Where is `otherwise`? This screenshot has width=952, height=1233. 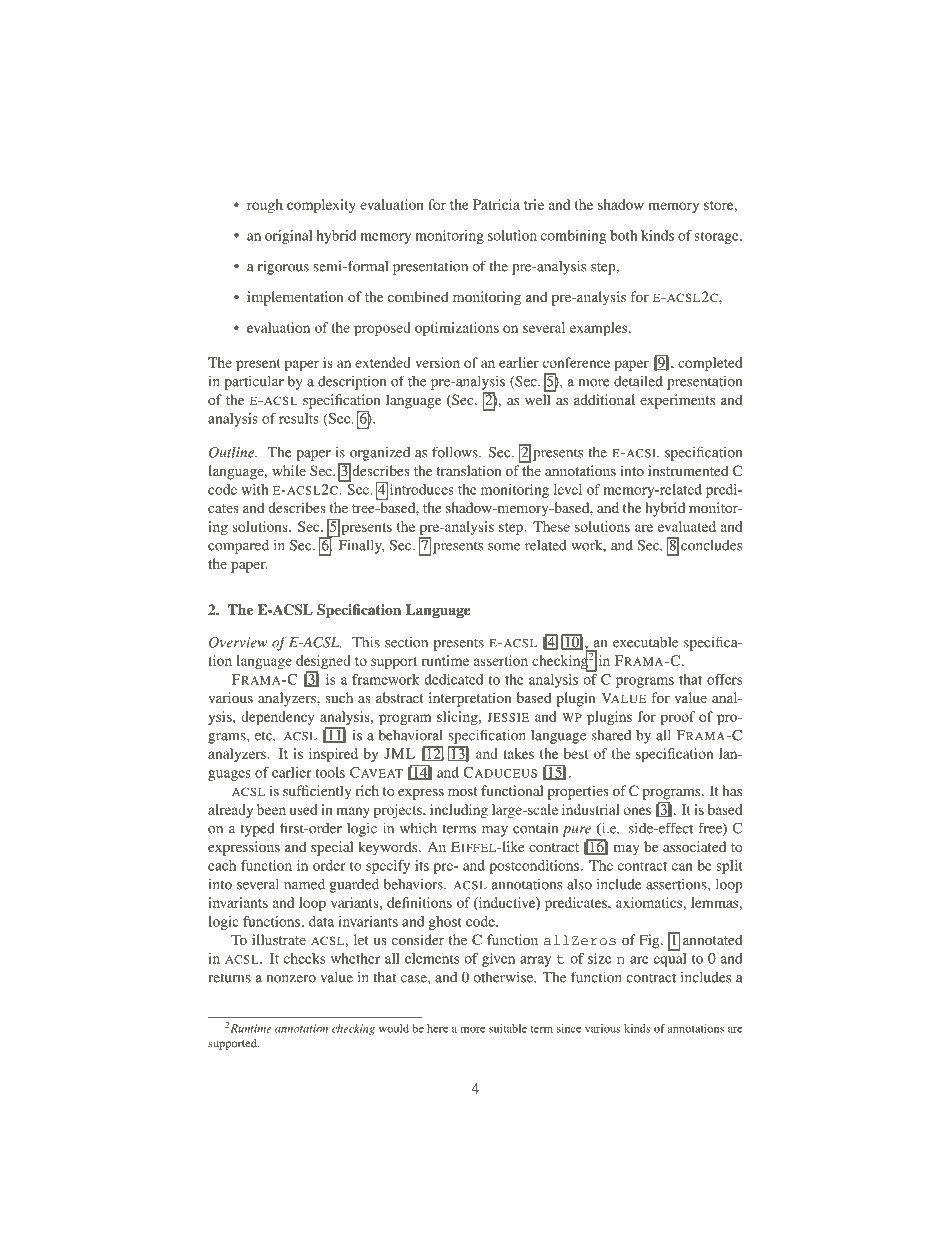 otherwise is located at coordinates (504, 977).
